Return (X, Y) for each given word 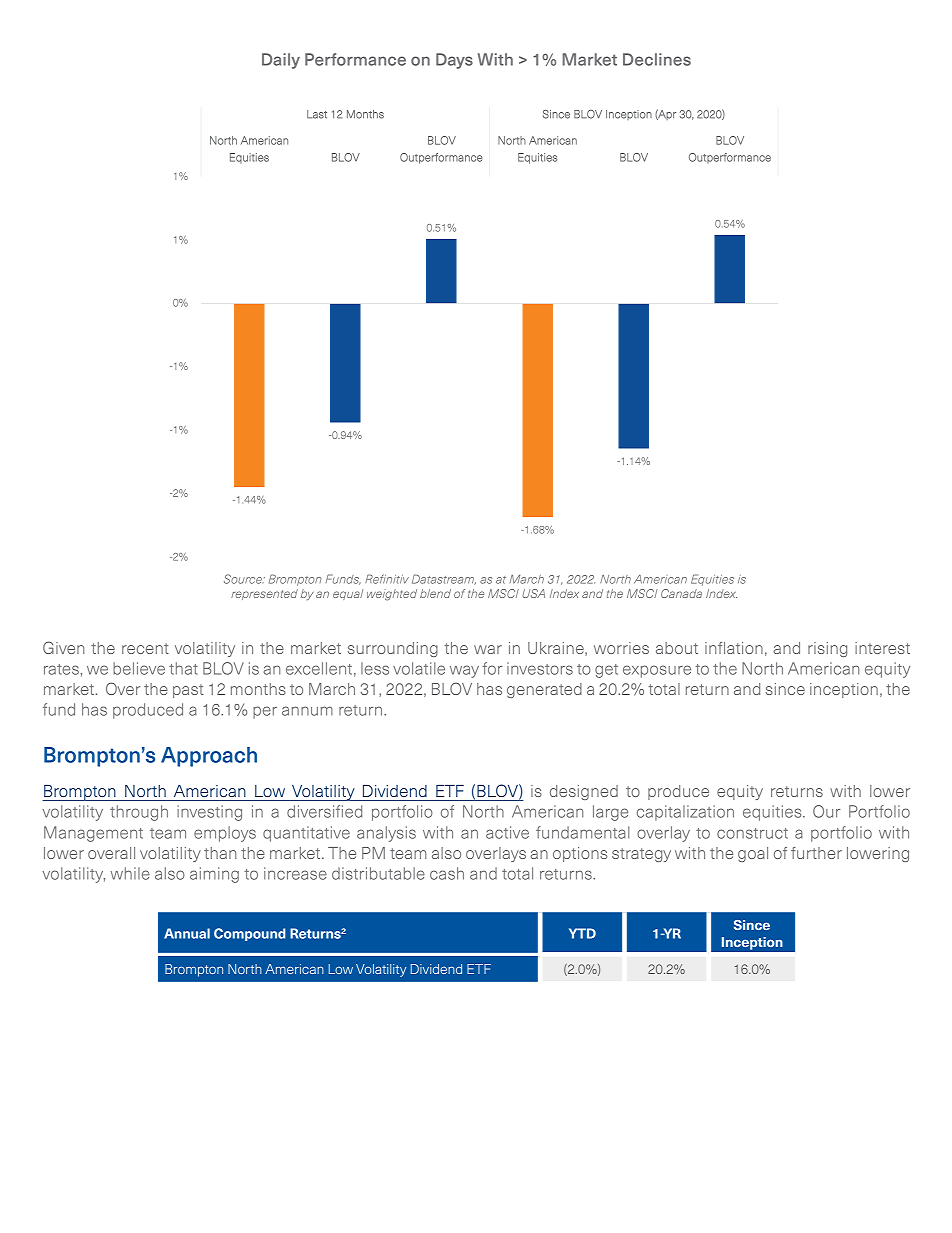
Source (244, 579)
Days (454, 61)
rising (827, 649)
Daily (281, 61)
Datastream (444, 579)
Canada (681, 593)
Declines (657, 59)
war (488, 649)
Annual (187, 933)
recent (145, 648)
